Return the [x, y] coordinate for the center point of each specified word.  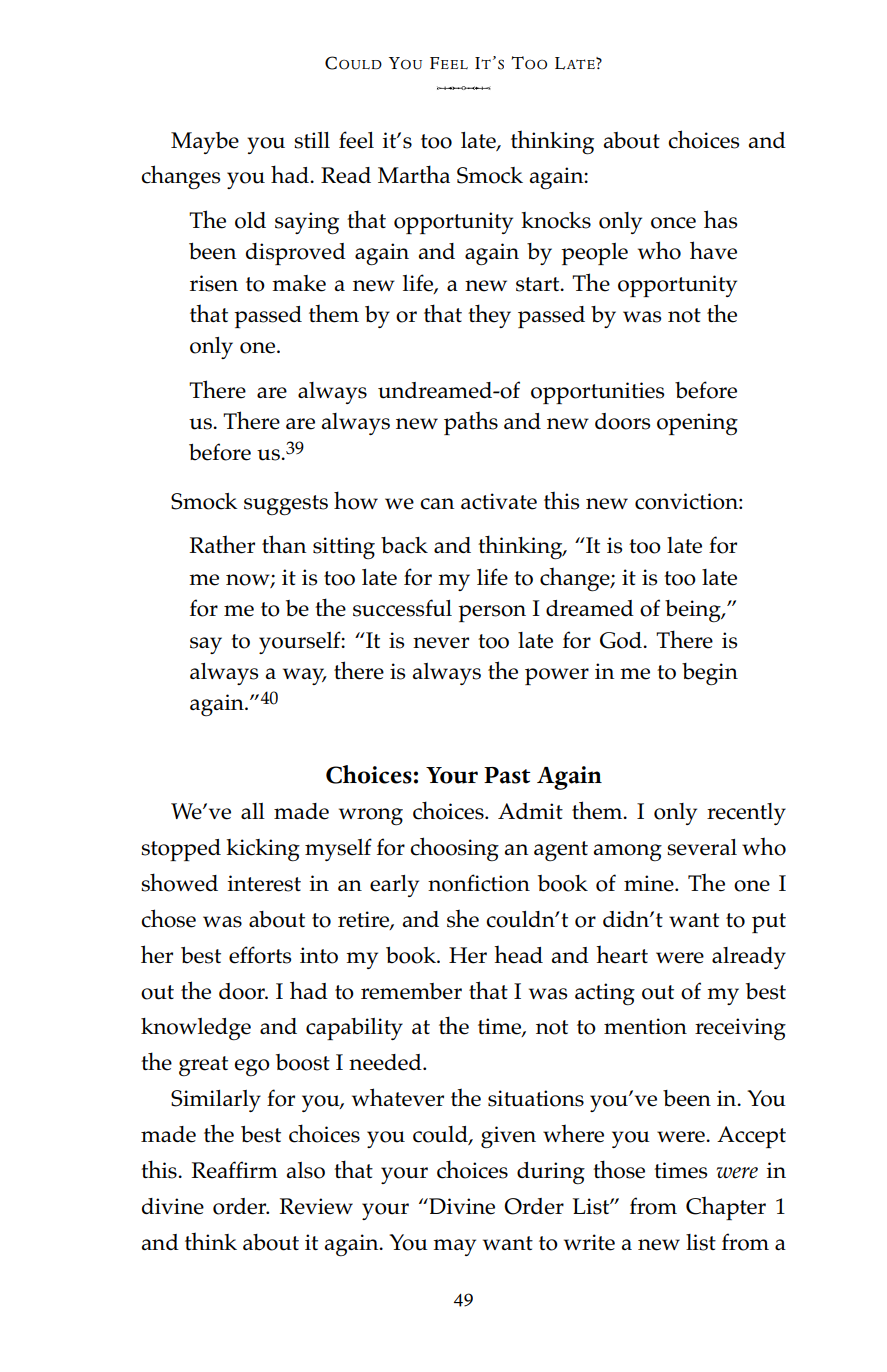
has [720, 219]
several [702, 847]
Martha [414, 174]
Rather [222, 544]
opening [697, 424]
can [437, 504]
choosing [454, 849]
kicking [263, 850]
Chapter [726, 1208]
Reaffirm [234, 1170]
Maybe [205, 143]
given [508, 1137]
